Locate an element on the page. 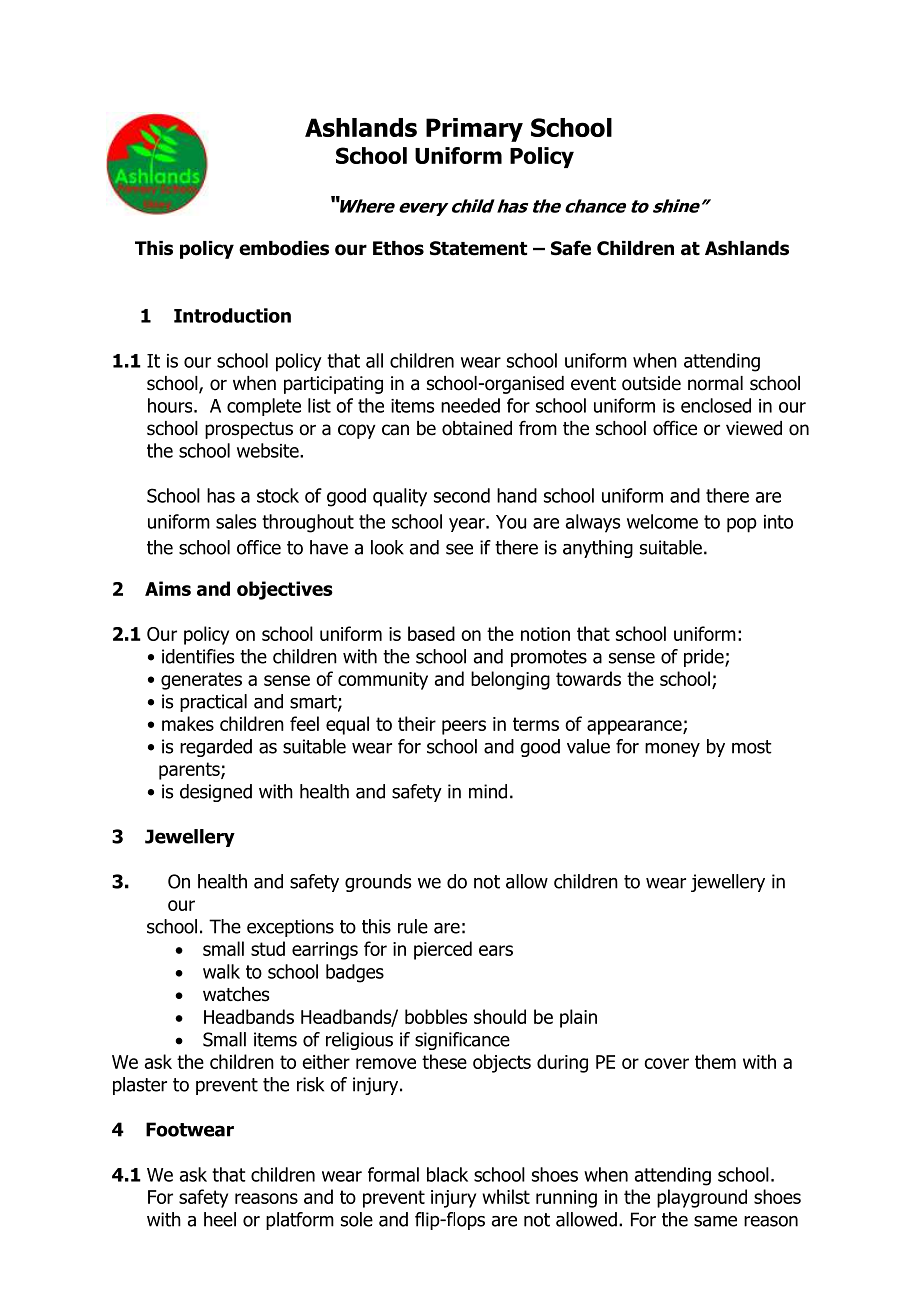 This document has width=924, height=1308. second is located at coordinates (462, 495).
